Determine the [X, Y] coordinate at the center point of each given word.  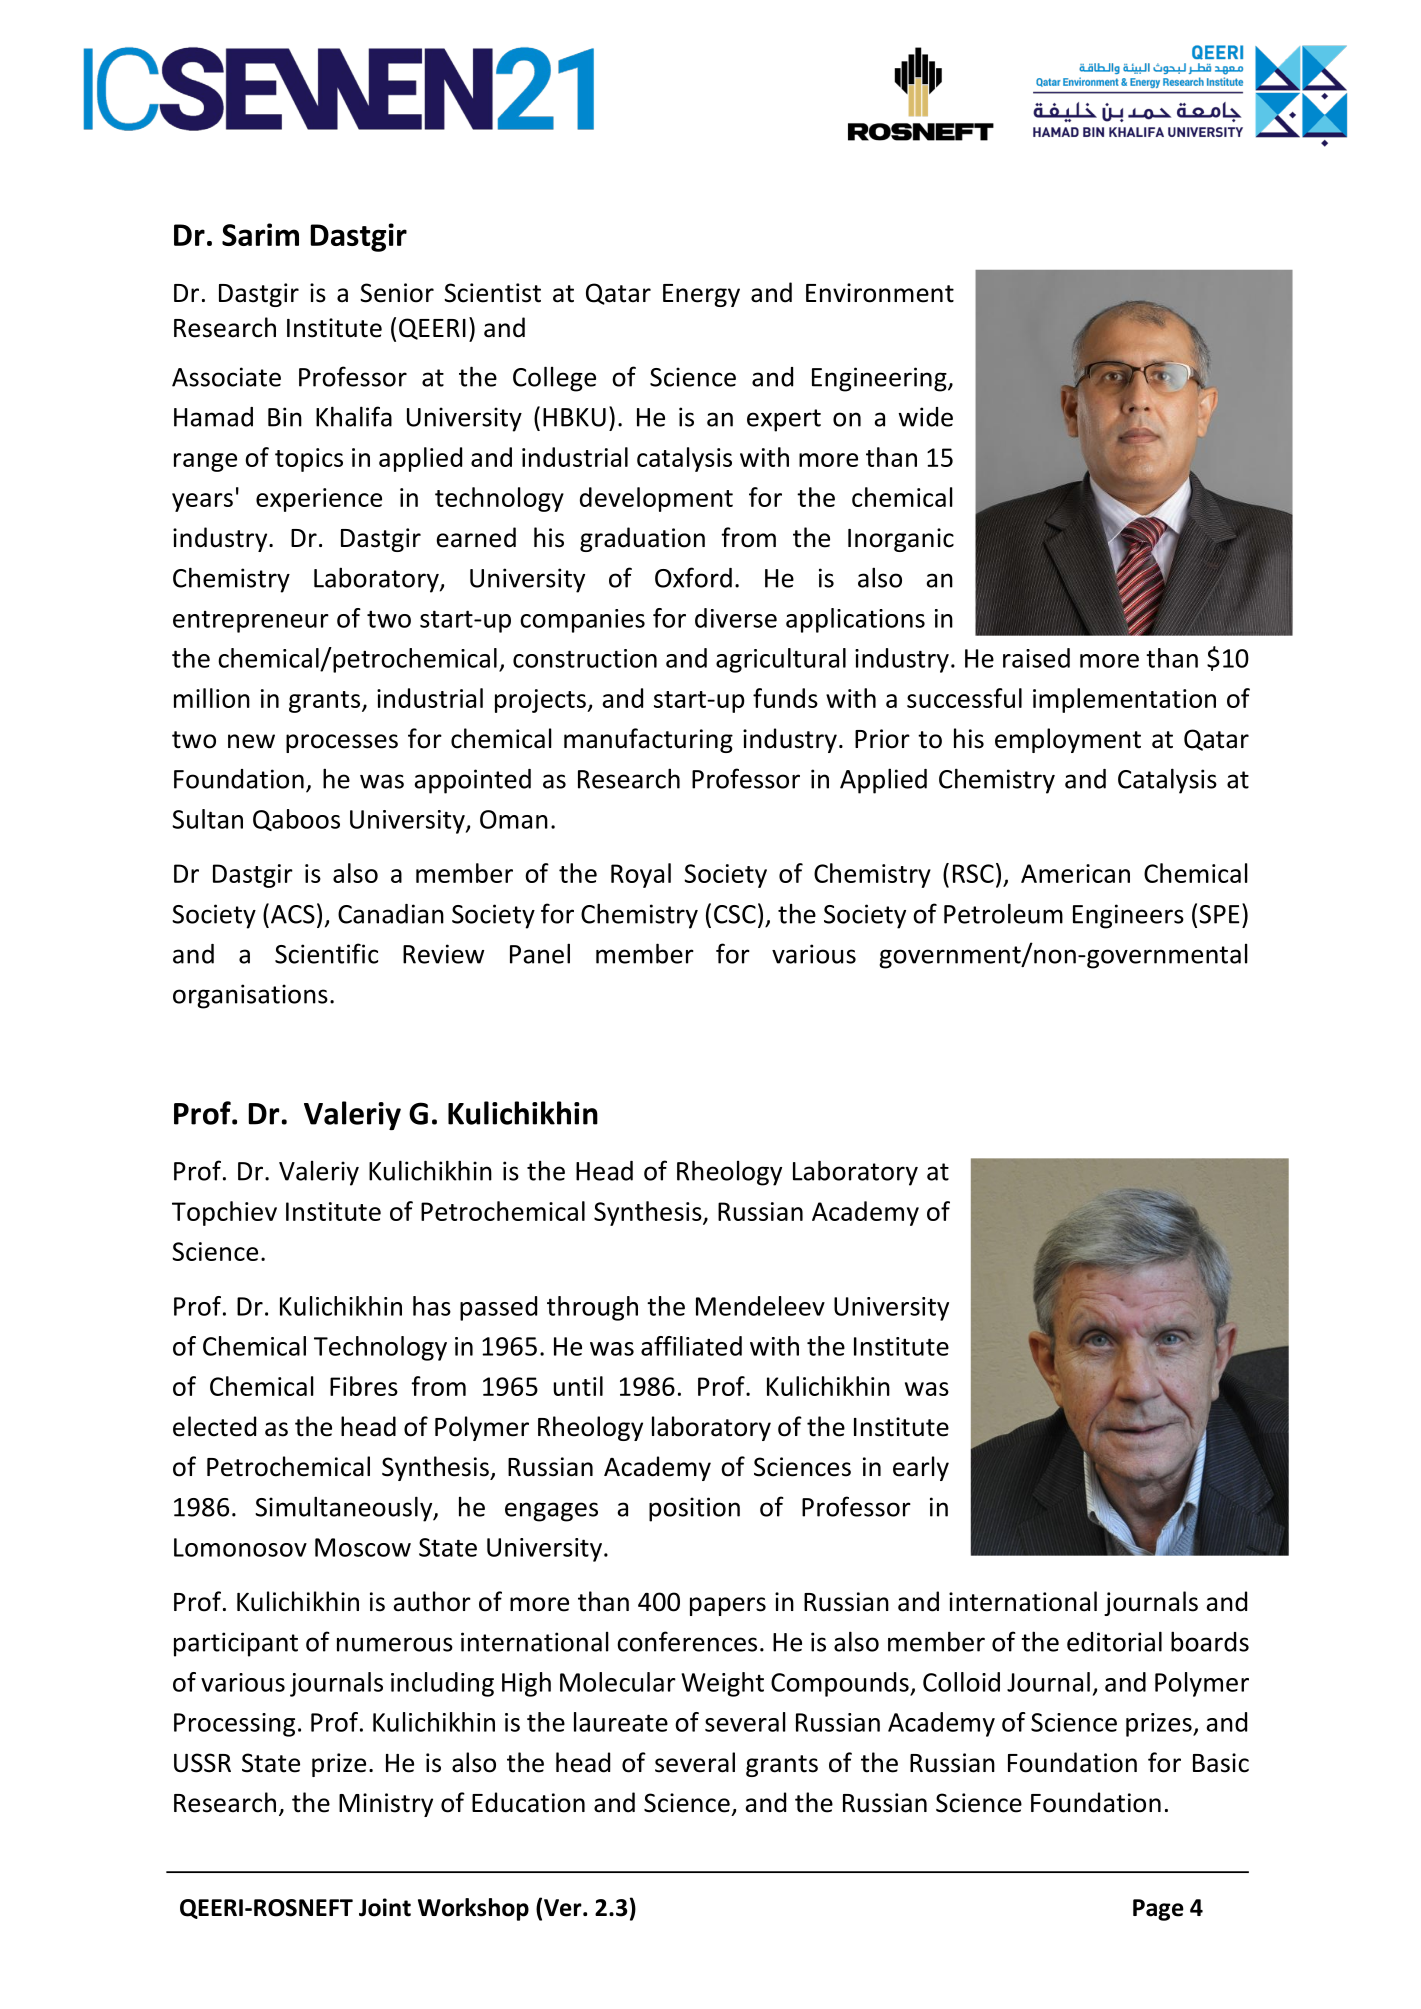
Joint [385, 1907]
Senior [397, 293]
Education [528, 1802]
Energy [701, 295]
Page [1158, 1910]
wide [925, 417]
